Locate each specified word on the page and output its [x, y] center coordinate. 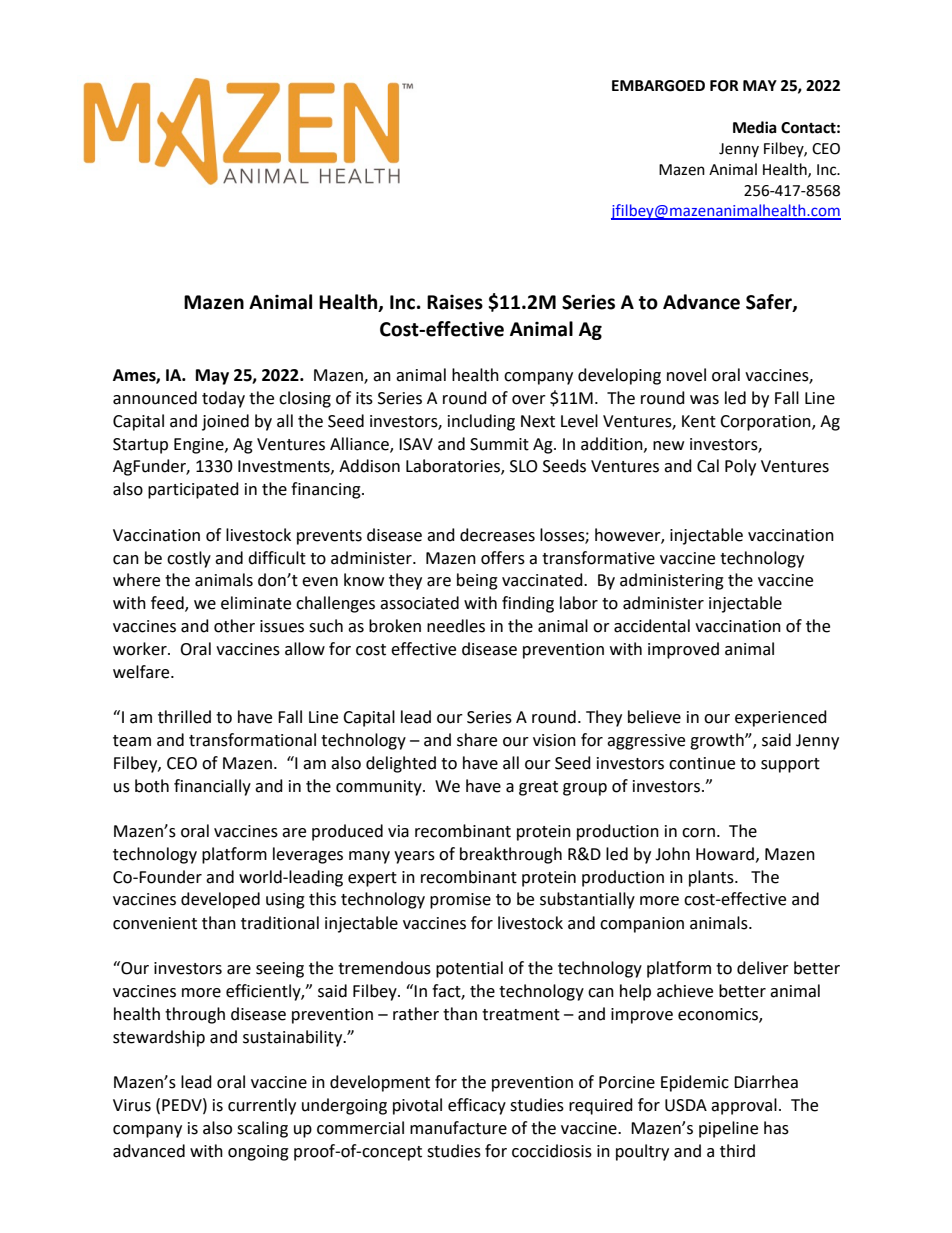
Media [755, 127]
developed [220, 900]
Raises [455, 302]
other [234, 626]
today [223, 399]
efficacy [477, 1106]
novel [686, 375]
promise [460, 901]
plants [712, 878]
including [481, 422]
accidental [652, 626]
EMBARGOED [658, 86]
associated [419, 603]
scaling [262, 1129]
